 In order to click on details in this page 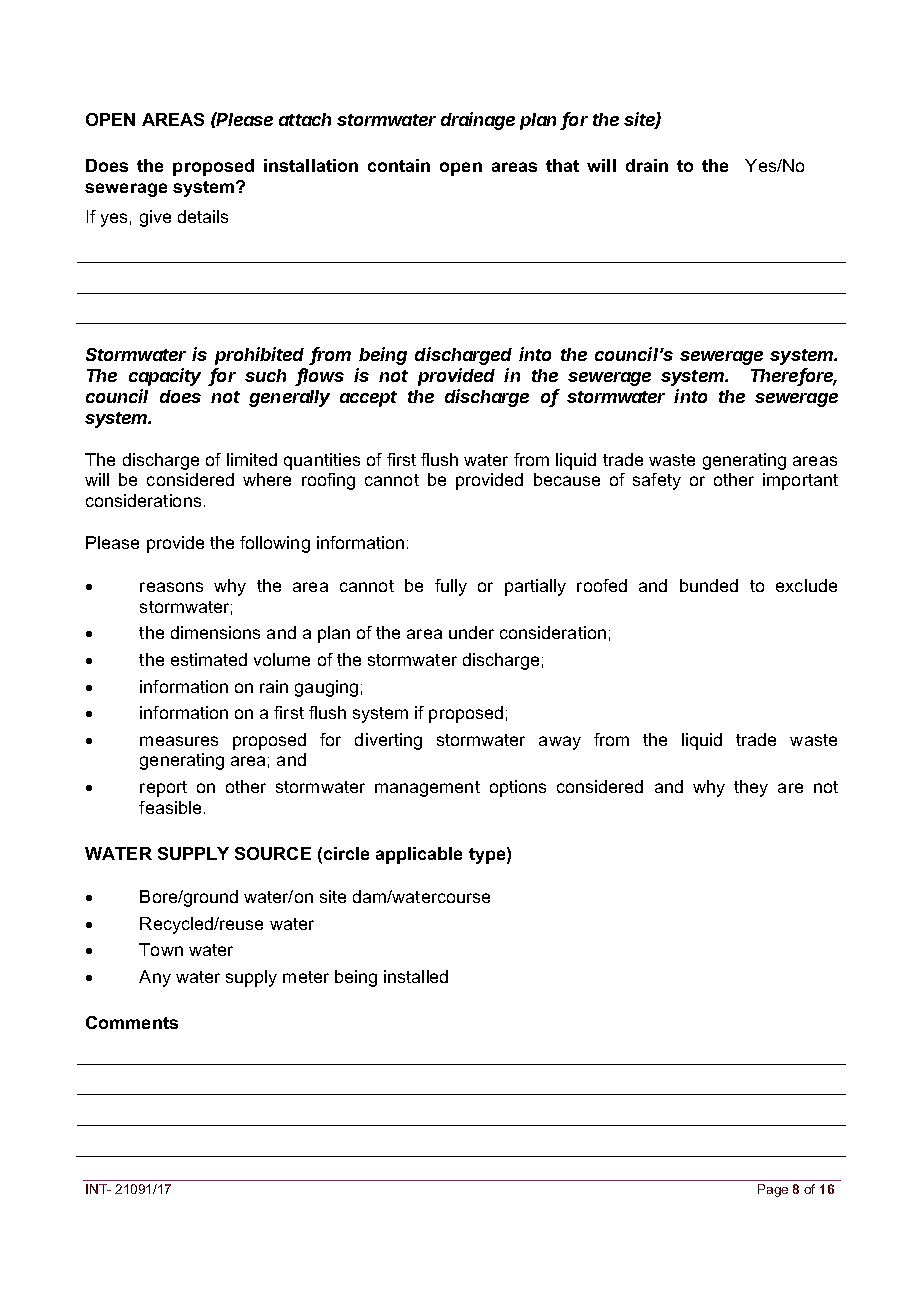, I will do `click(203, 216)`.
